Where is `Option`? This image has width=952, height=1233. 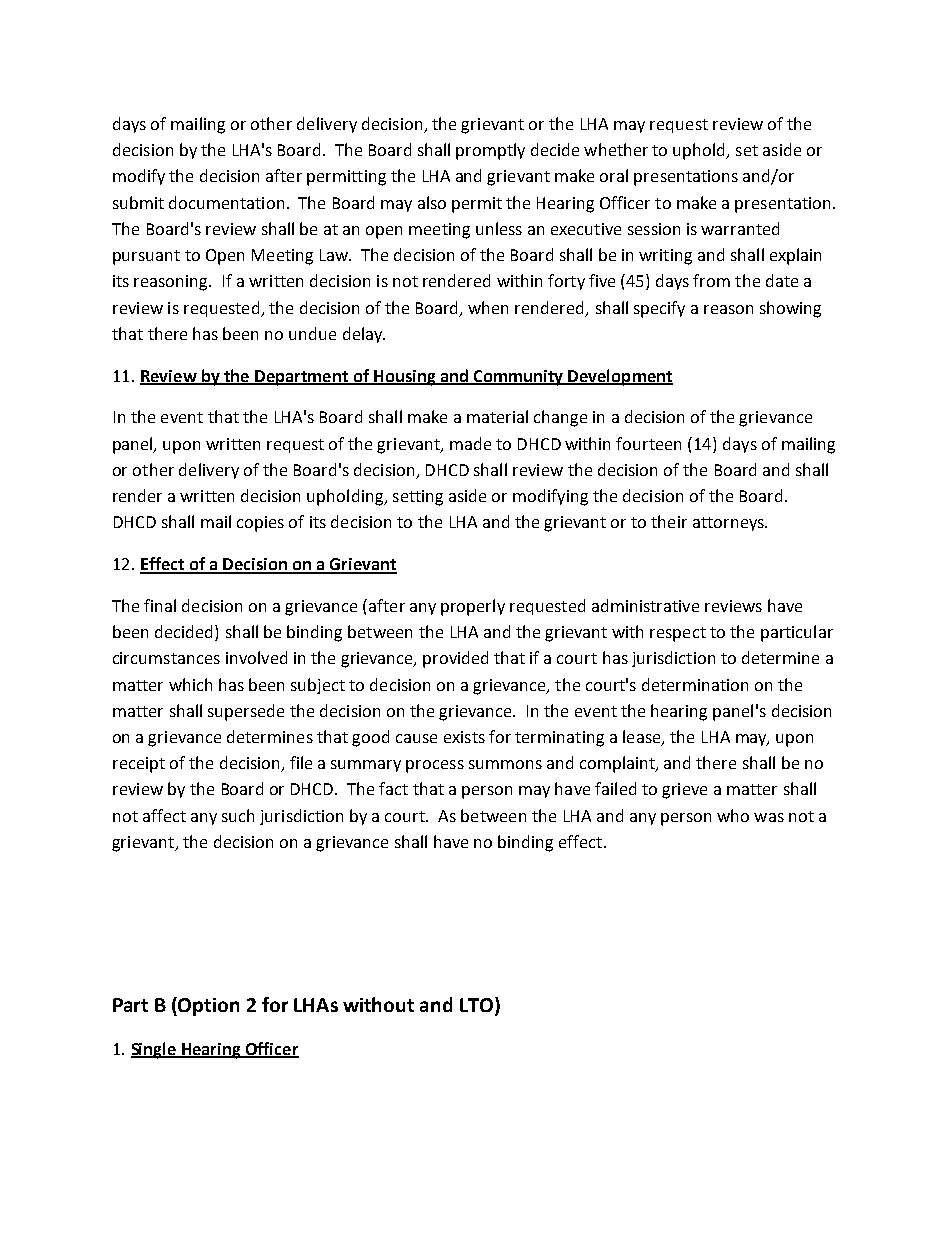 Option is located at coordinates (208, 1007).
